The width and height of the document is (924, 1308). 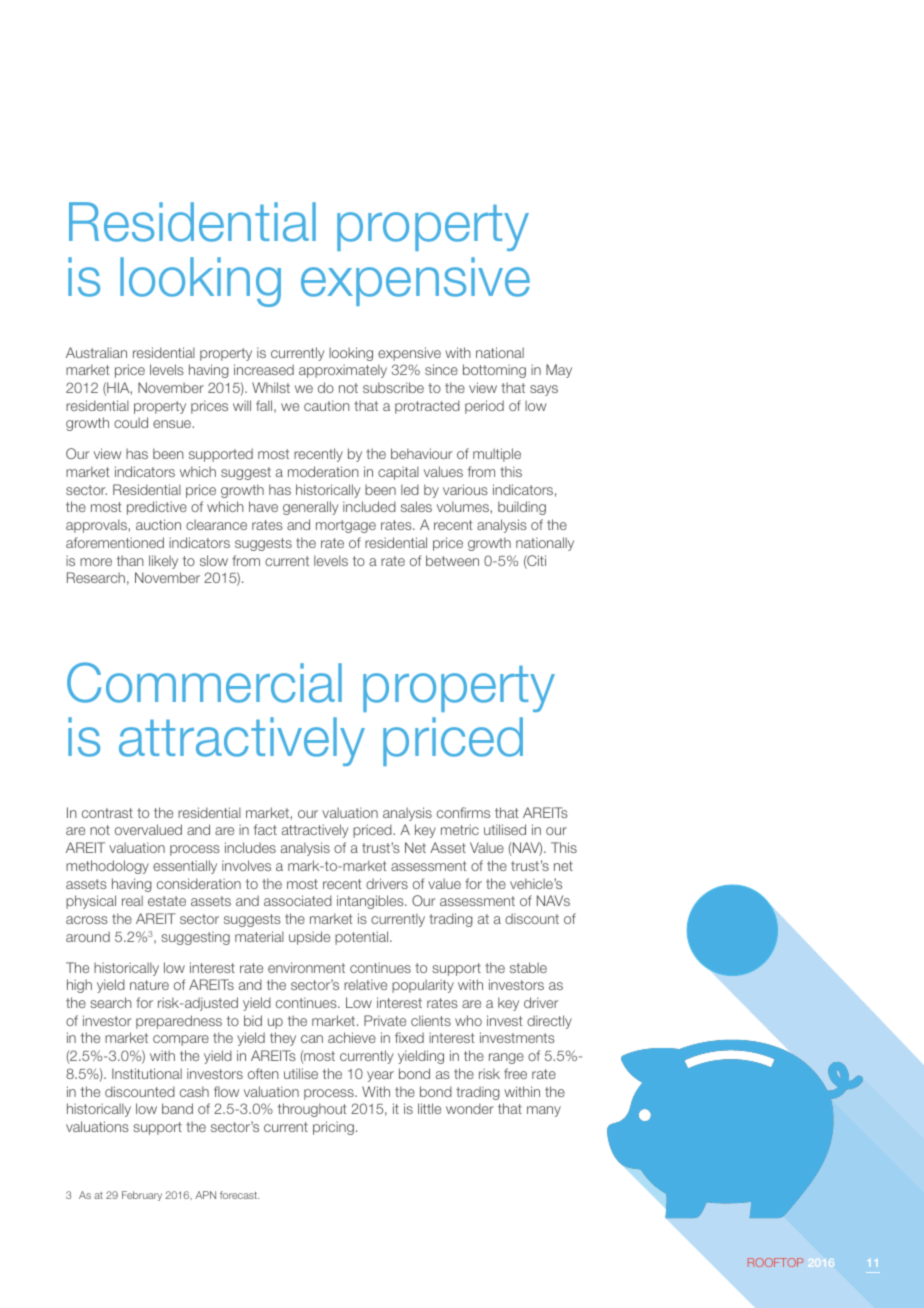 What do you see at coordinates (343, 371) in the document?
I see `approximately` at bounding box center [343, 371].
